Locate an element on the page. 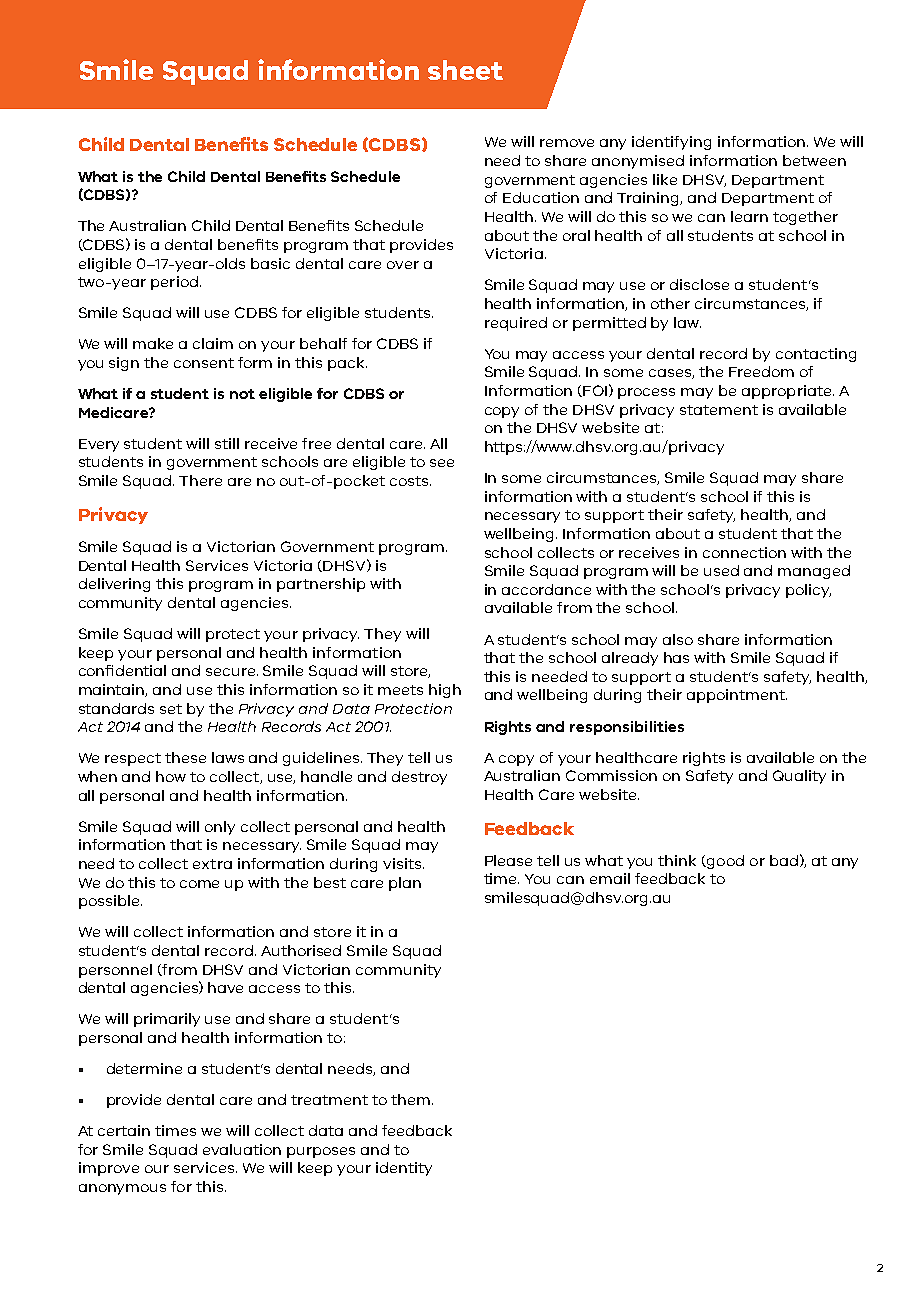 This document has width=924, height=1308. destroy is located at coordinates (419, 778).
